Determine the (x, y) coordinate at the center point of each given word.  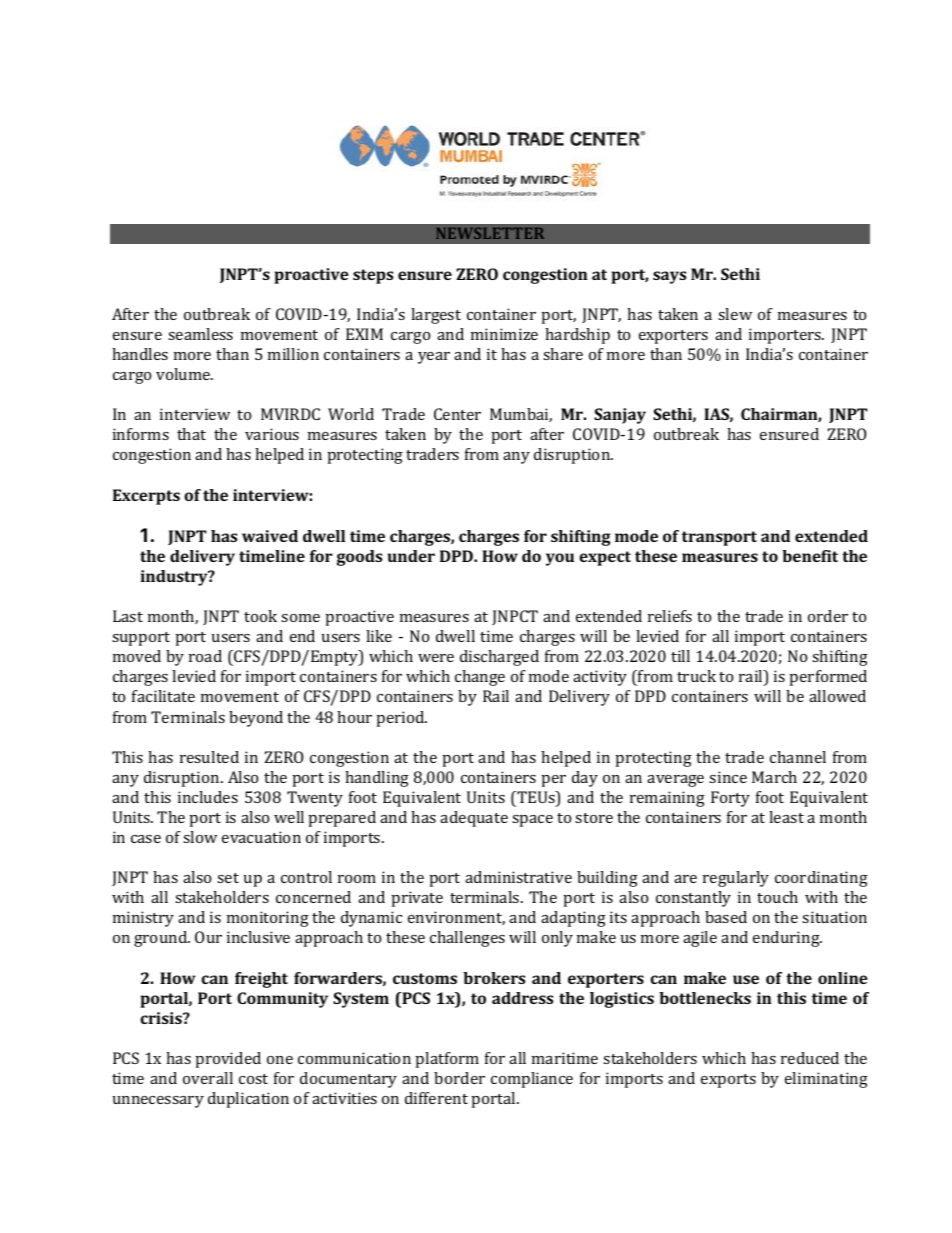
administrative (518, 877)
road (205, 656)
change (480, 678)
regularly (736, 879)
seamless (200, 334)
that (191, 434)
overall (208, 1078)
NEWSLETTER (490, 233)
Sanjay (620, 416)
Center (457, 414)
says (669, 277)
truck (696, 676)
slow (200, 837)
